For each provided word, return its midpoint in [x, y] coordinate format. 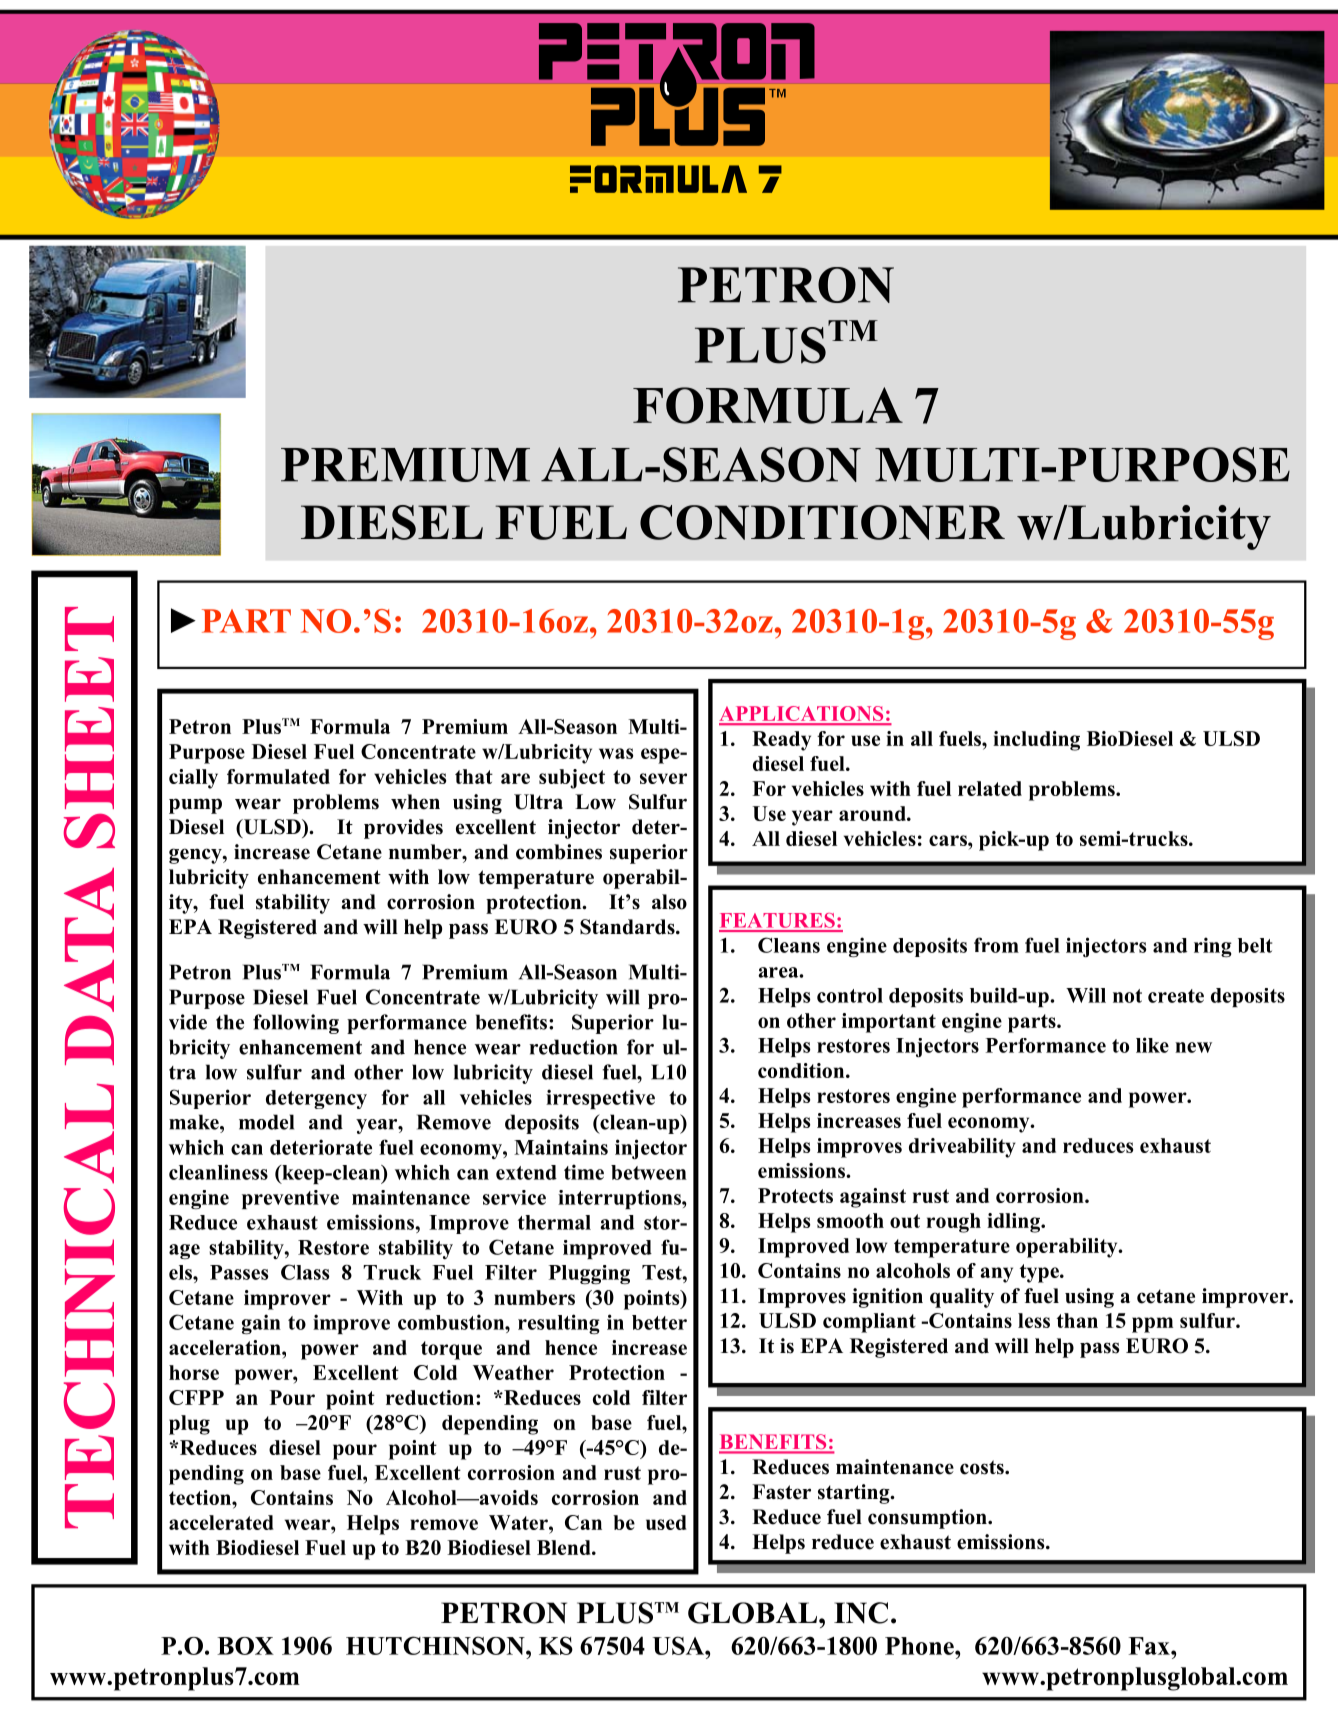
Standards [628, 927]
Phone [920, 1646]
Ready [781, 741]
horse [194, 1372]
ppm [1152, 1325]
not [1127, 996]
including [1036, 741]
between [649, 1172]
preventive [290, 1199]
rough [953, 1223]
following [296, 1024]
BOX [245, 1646]
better [659, 1322]
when [415, 802]
